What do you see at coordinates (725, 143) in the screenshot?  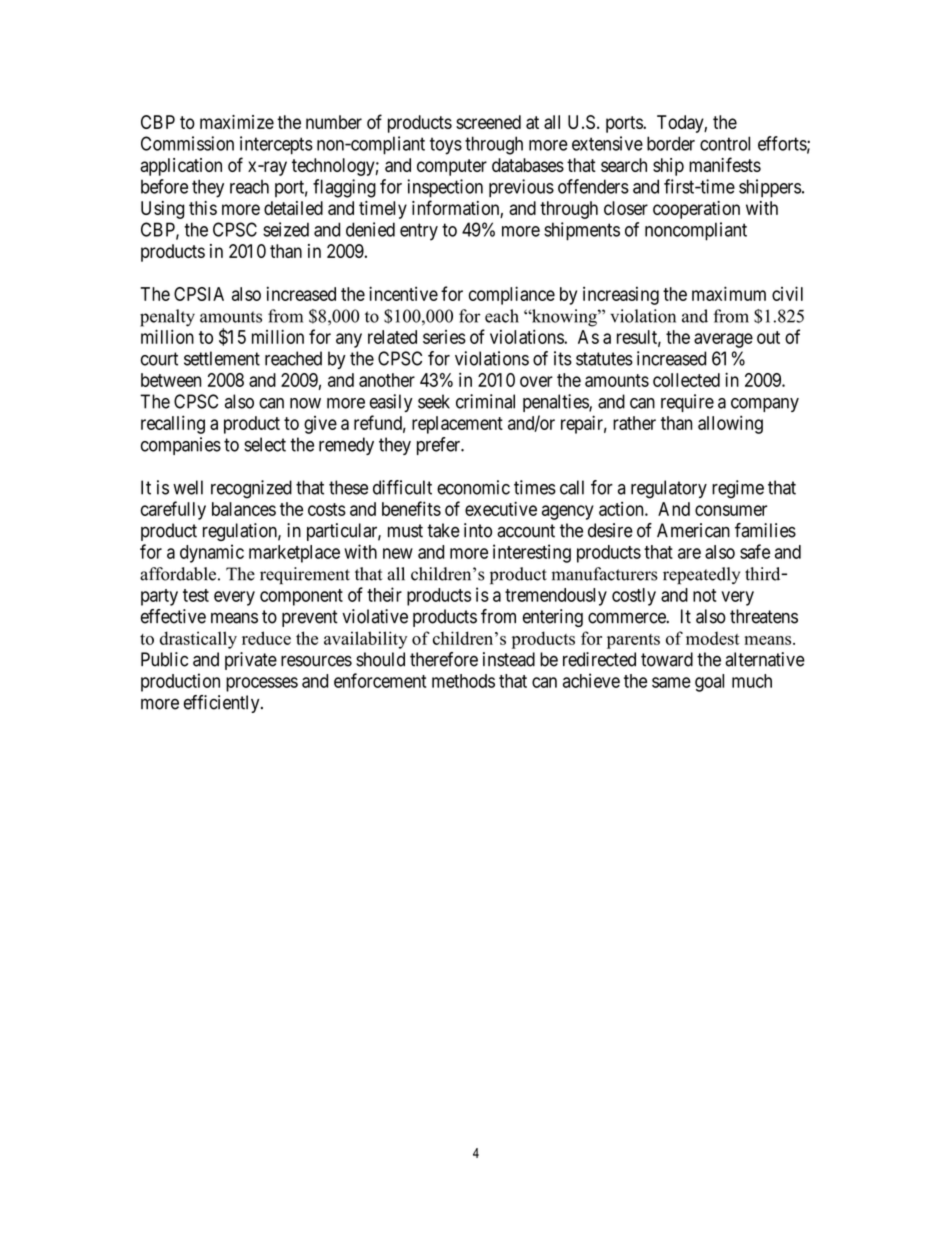 I see `control` at bounding box center [725, 143].
